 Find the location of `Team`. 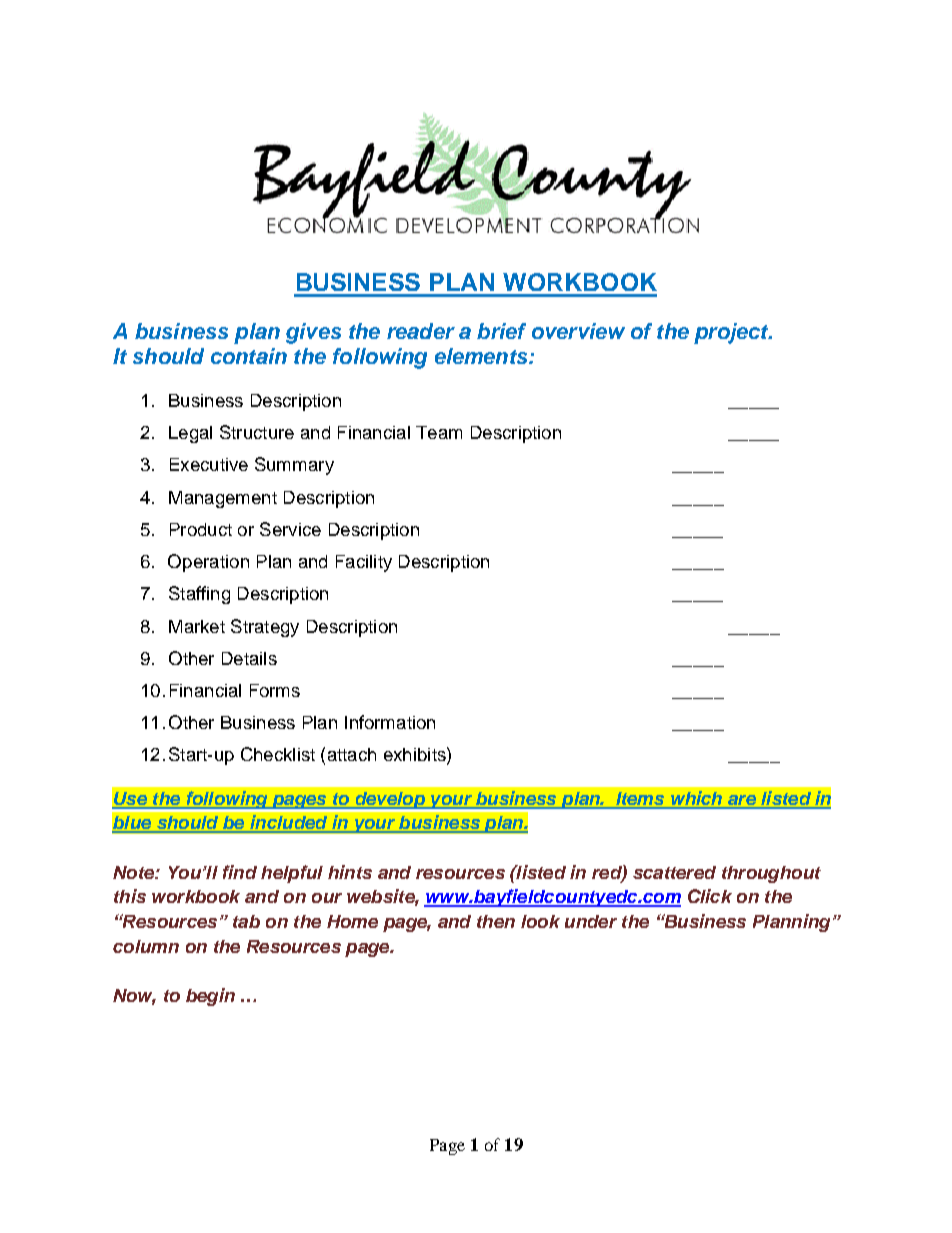

Team is located at coordinates (439, 432).
